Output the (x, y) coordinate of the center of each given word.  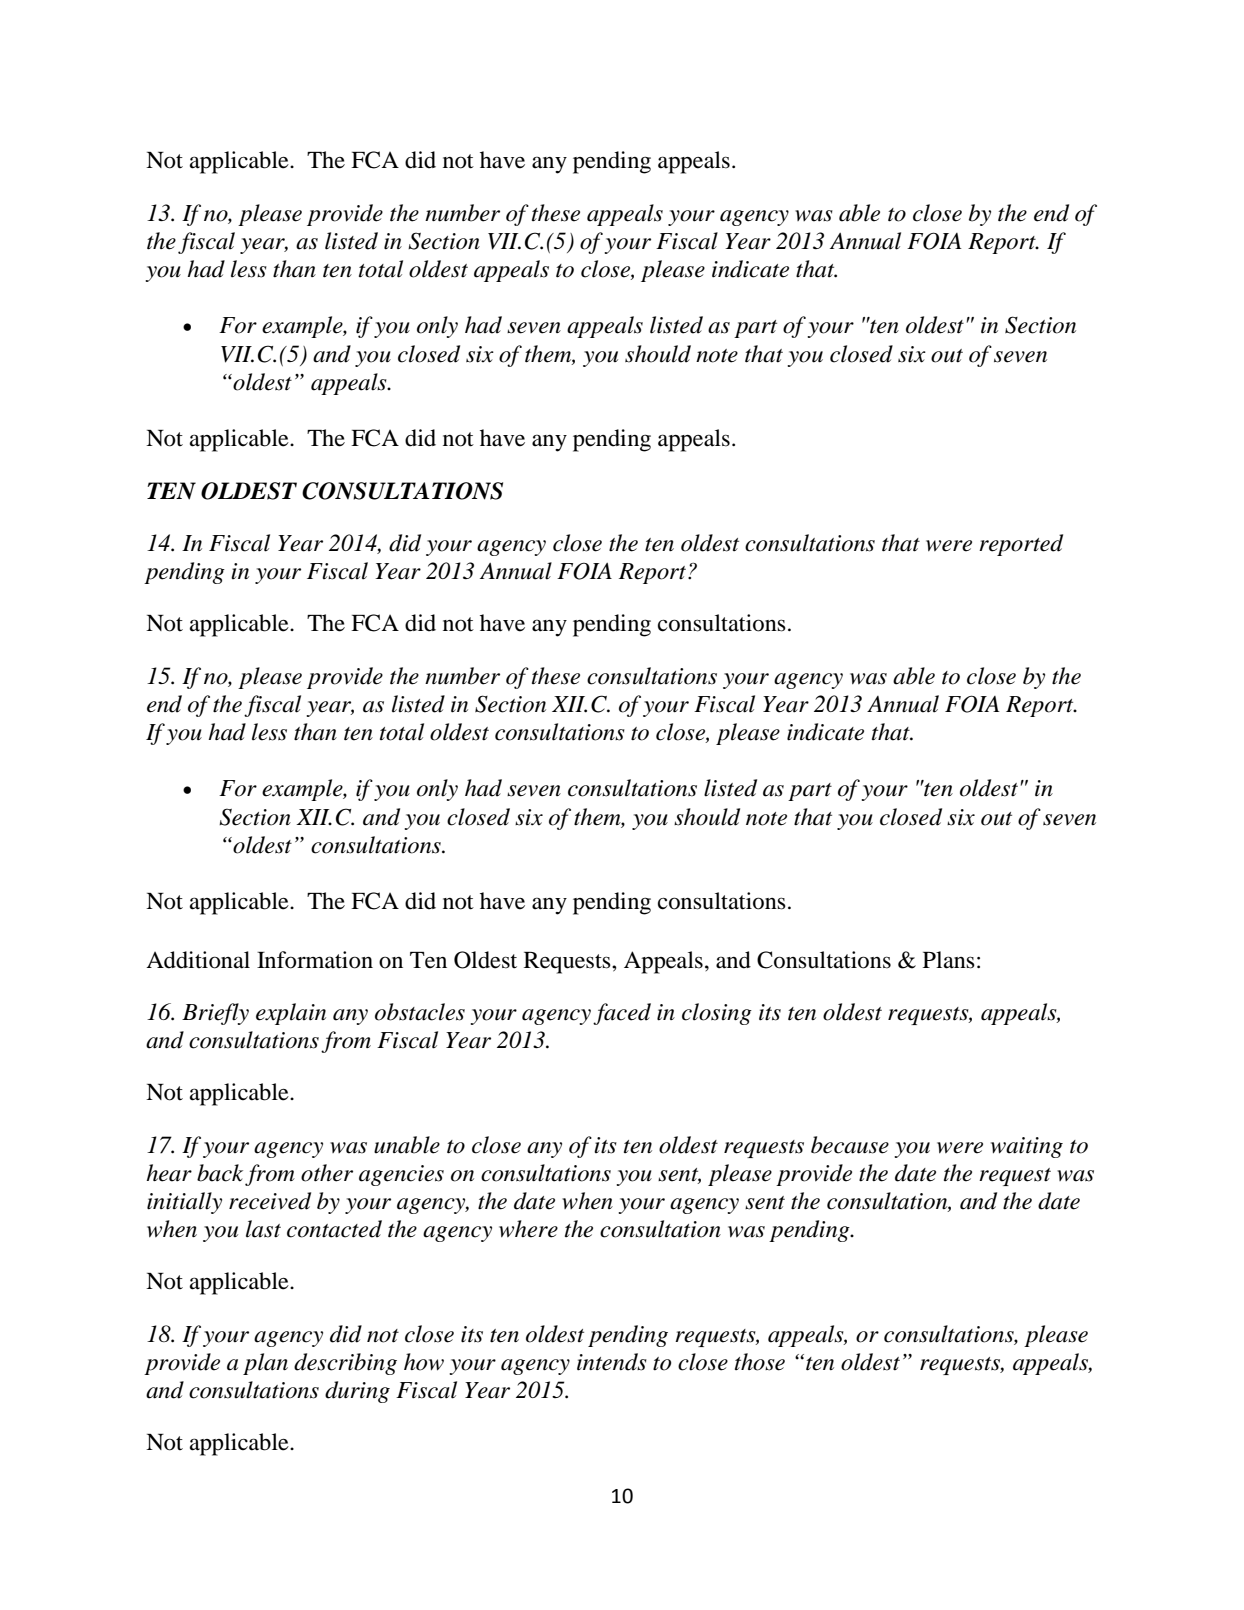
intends (612, 1362)
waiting (1027, 1147)
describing (345, 1364)
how (424, 1362)
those (760, 1362)
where (528, 1229)
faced (622, 1014)
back (220, 1173)
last (263, 1229)
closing (717, 1014)
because (850, 1145)
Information (315, 960)
